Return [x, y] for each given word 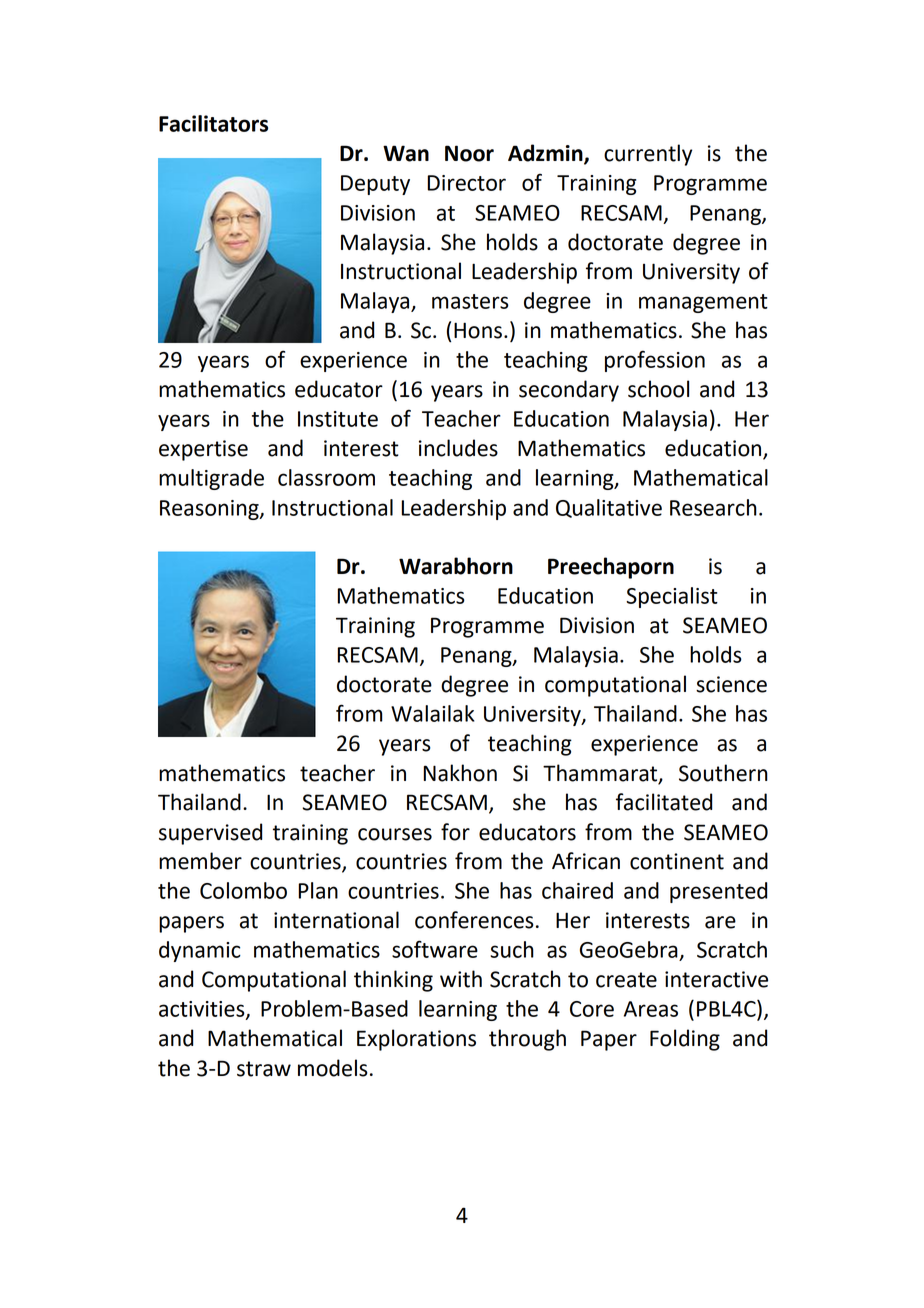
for [455, 832]
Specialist [672, 597]
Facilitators [213, 123]
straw [264, 1069]
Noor [469, 153]
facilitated [664, 802]
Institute [338, 419]
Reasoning [210, 510]
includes [458, 448]
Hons [478, 330]
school [658, 389]
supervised [210, 834]
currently [648, 155]
